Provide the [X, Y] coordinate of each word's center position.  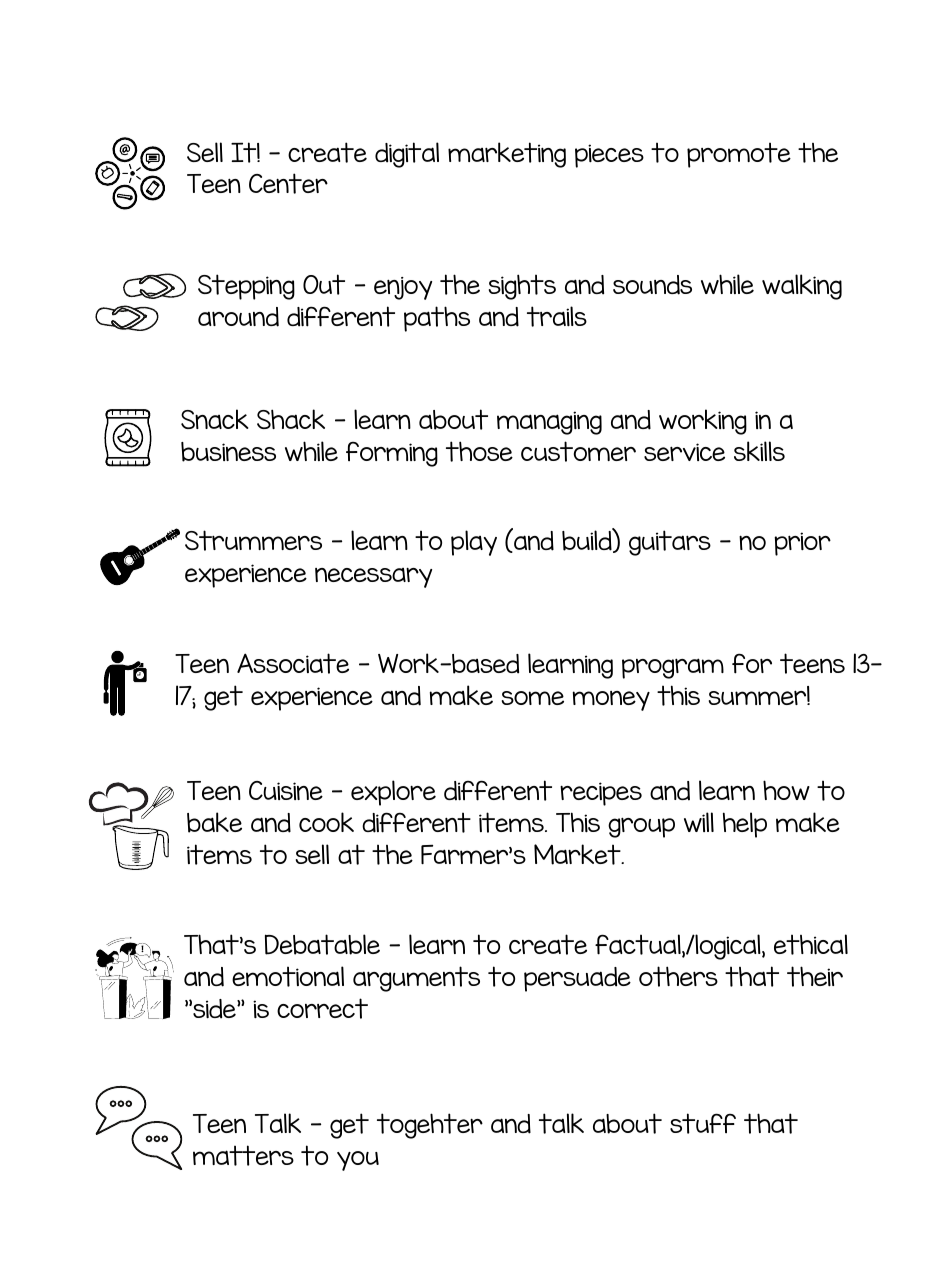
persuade [577, 979]
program [673, 668]
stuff [703, 1123]
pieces [609, 156]
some [533, 698]
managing [549, 423]
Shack [291, 419]
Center [288, 183]
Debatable [322, 944]
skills [759, 451]
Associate [293, 663]
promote [739, 155]
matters [243, 1155]
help [745, 825]
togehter [430, 1126]
